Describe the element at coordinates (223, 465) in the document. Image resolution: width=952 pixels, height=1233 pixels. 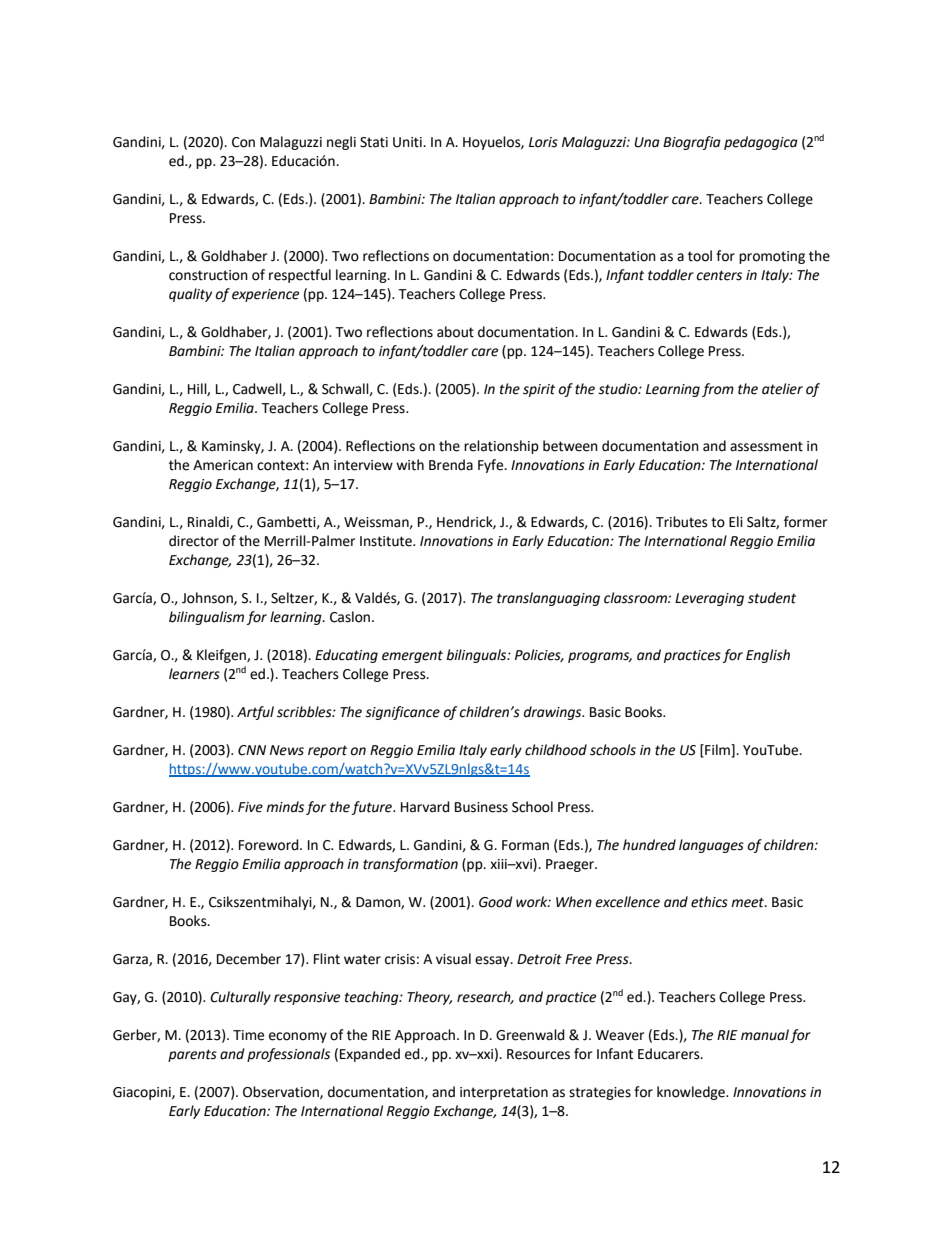
I see `American` at that location.
